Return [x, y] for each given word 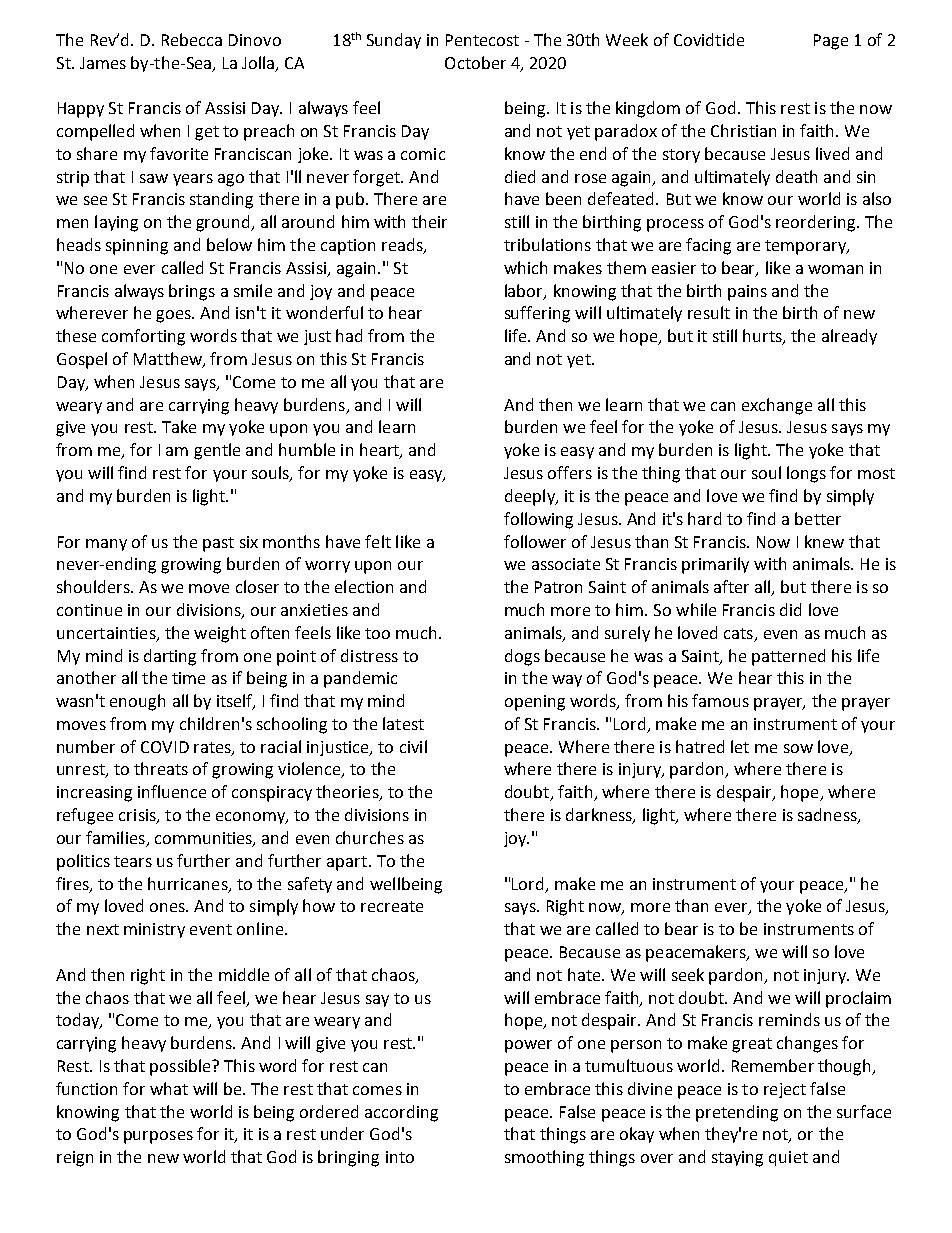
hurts [763, 337]
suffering [537, 314]
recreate [392, 906]
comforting [143, 337]
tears [133, 861]
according [401, 1113]
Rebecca [192, 39]
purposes [158, 1137]
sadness [828, 816]
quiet [788, 1158]
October [475, 62]
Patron [558, 587]
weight [220, 634]
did [790, 609]
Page [831, 42]
